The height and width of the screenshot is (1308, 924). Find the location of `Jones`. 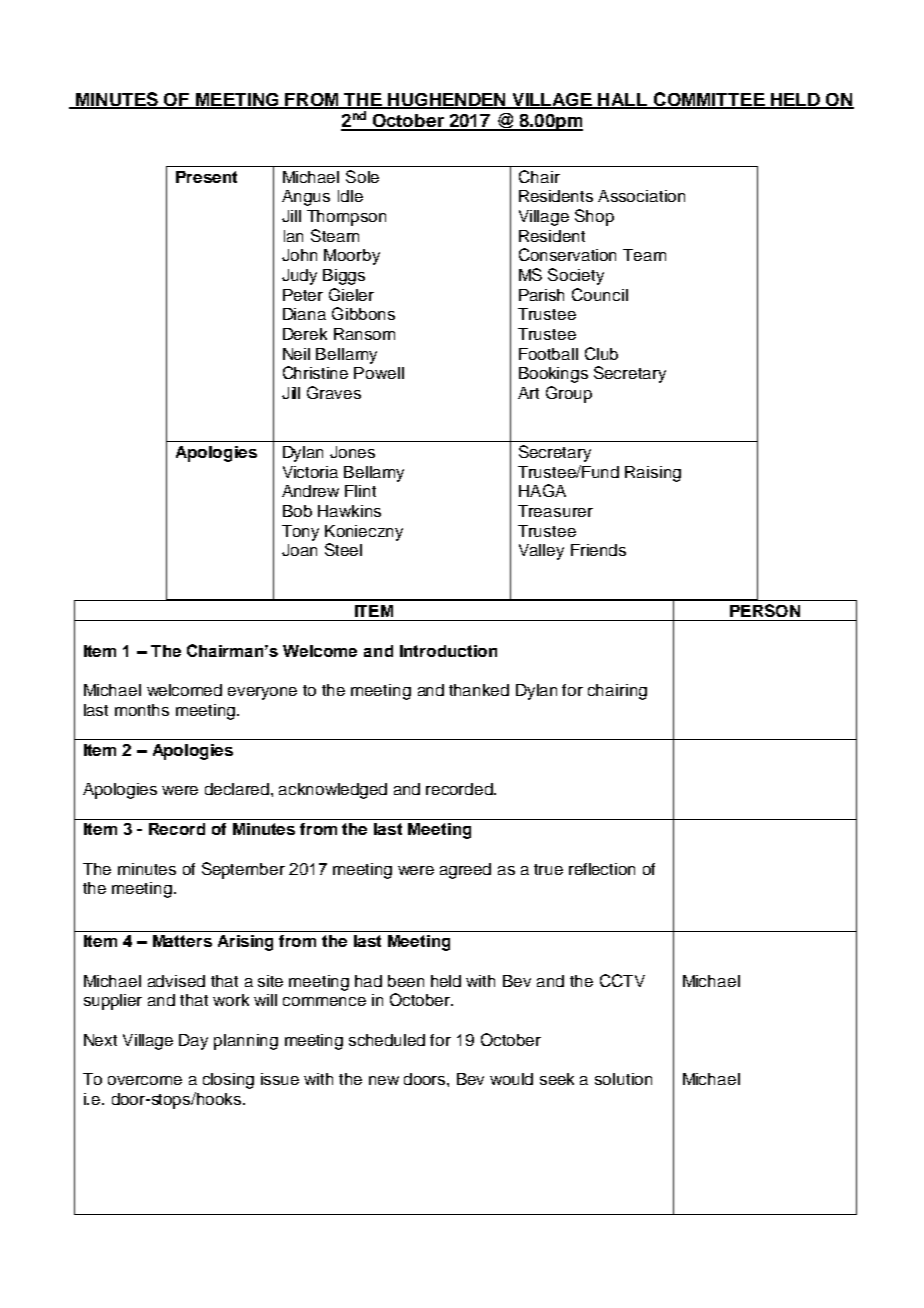

Jones is located at coordinates (352, 452).
